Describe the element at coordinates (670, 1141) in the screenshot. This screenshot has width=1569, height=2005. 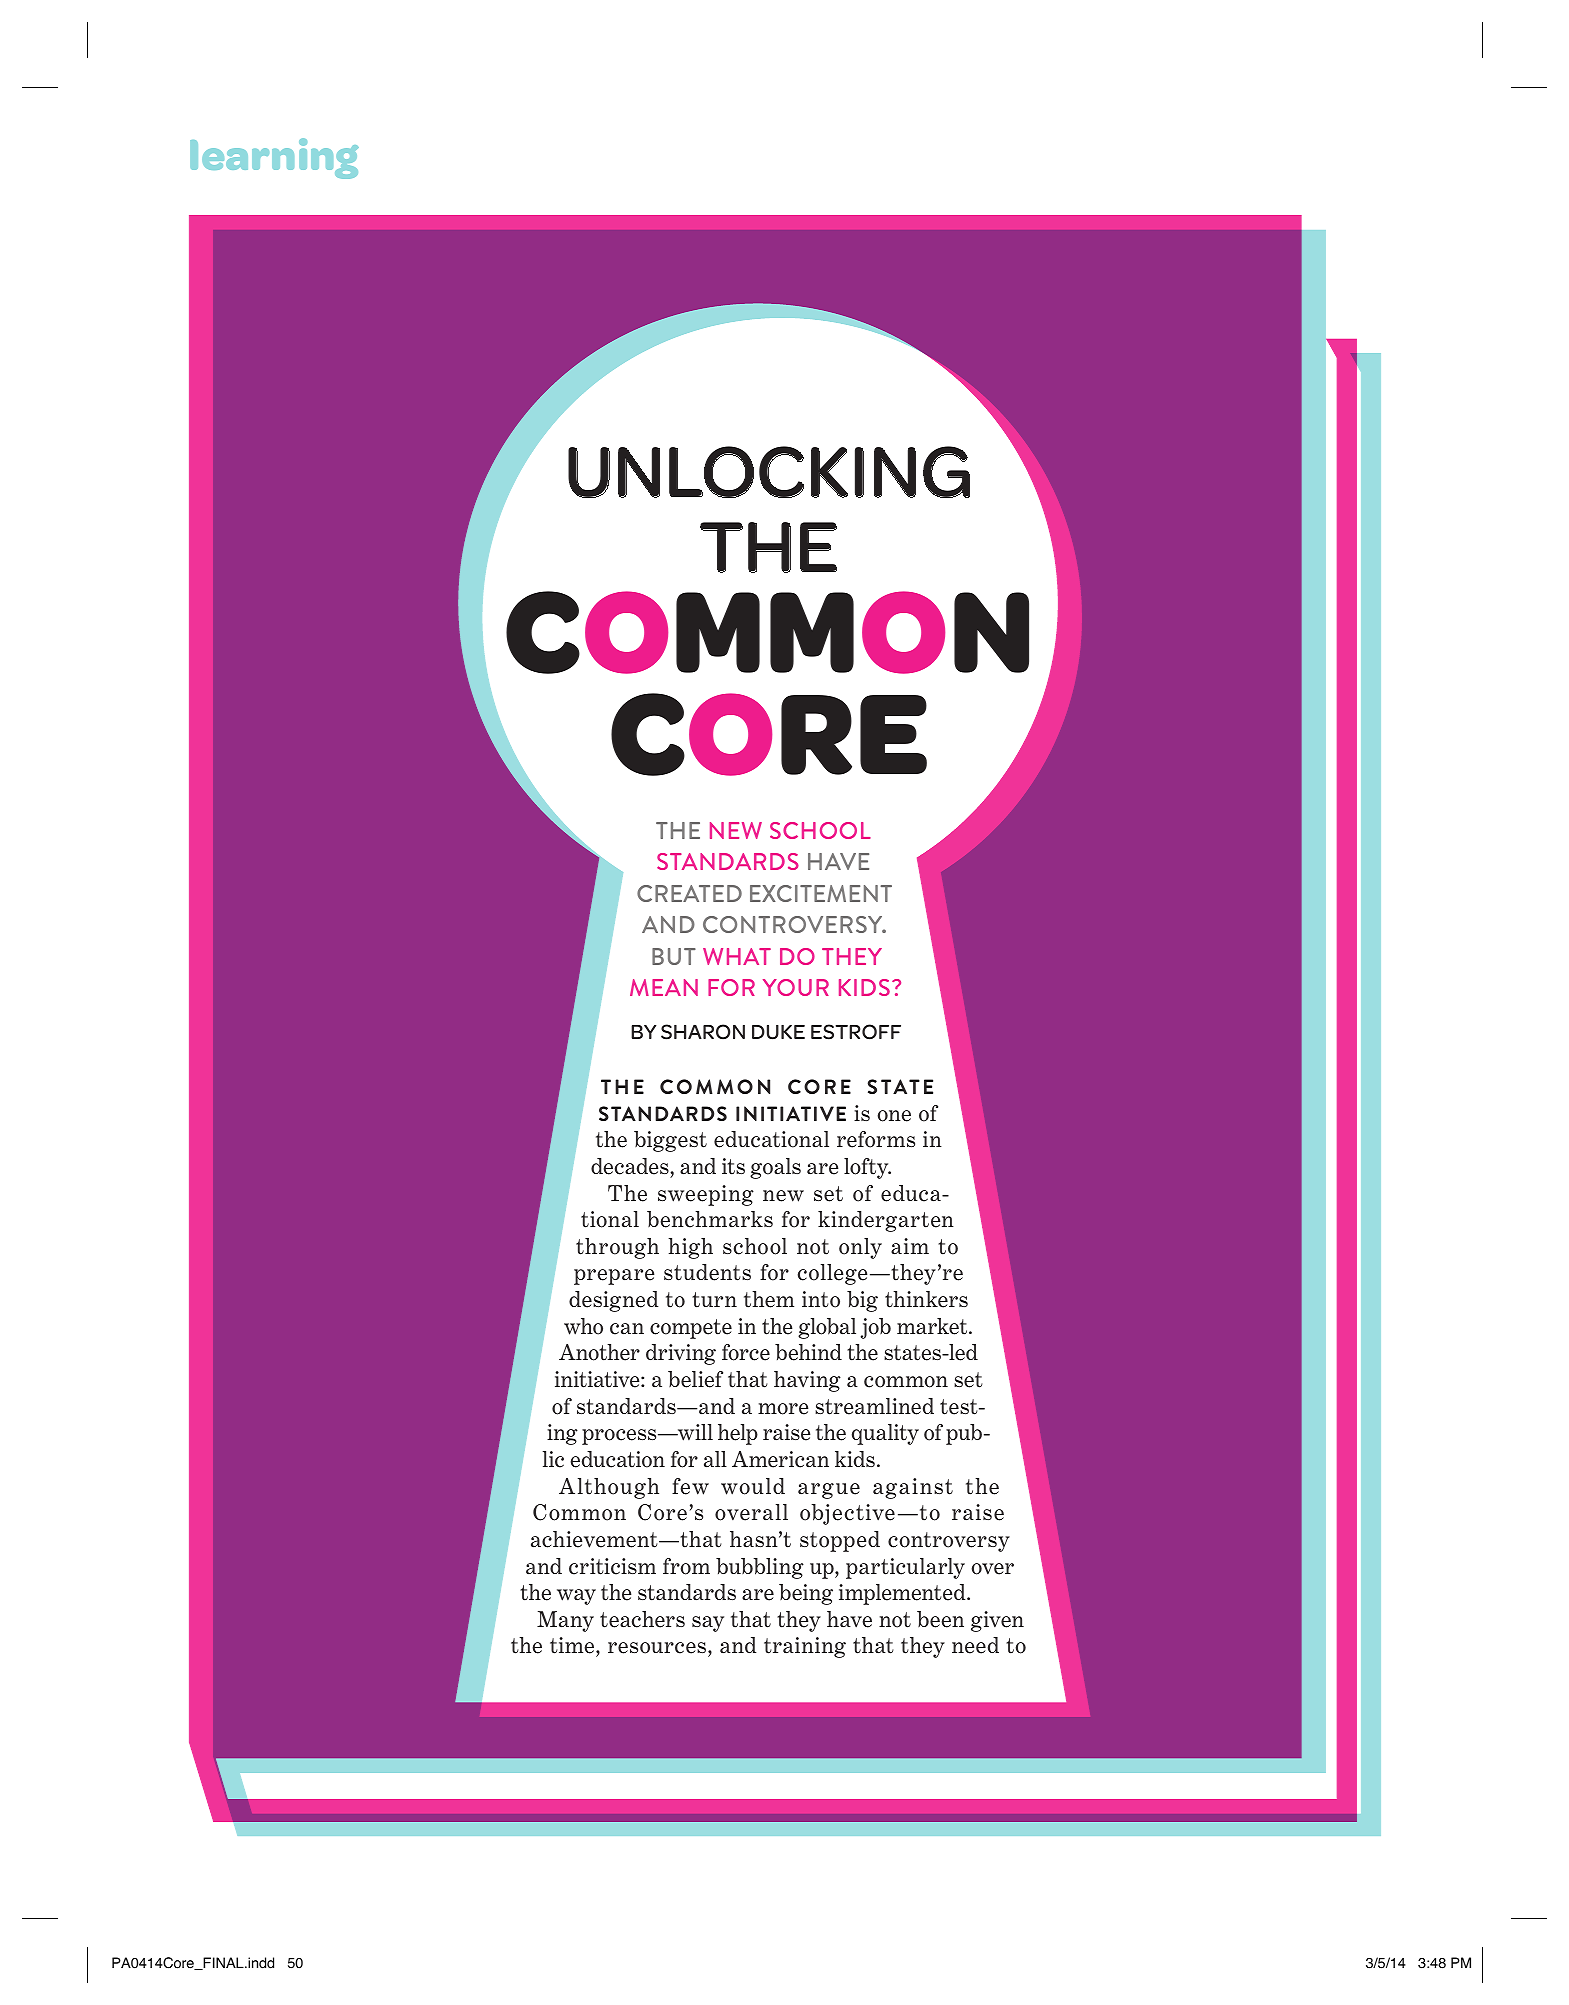
I see `biggest` at that location.
